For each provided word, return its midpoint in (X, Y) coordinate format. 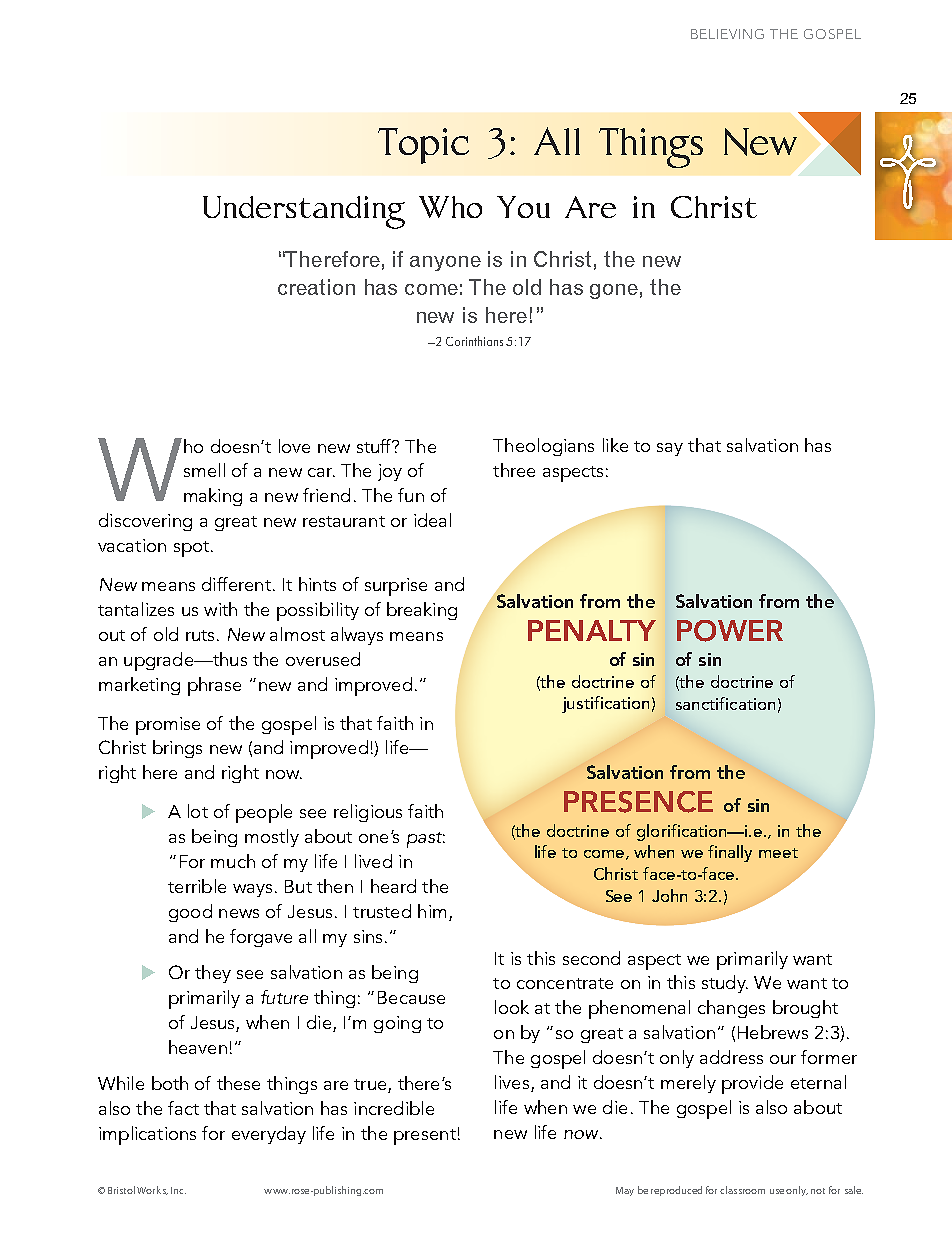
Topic (423, 146)
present (425, 1137)
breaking (422, 611)
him (432, 911)
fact (183, 1108)
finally (730, 853)
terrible (197, 886)
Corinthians (474, 341)
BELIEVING (727, 34)
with (220, 609)
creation (316, 287)
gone (614, 291)
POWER (730, 631)
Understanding (304, 212)
